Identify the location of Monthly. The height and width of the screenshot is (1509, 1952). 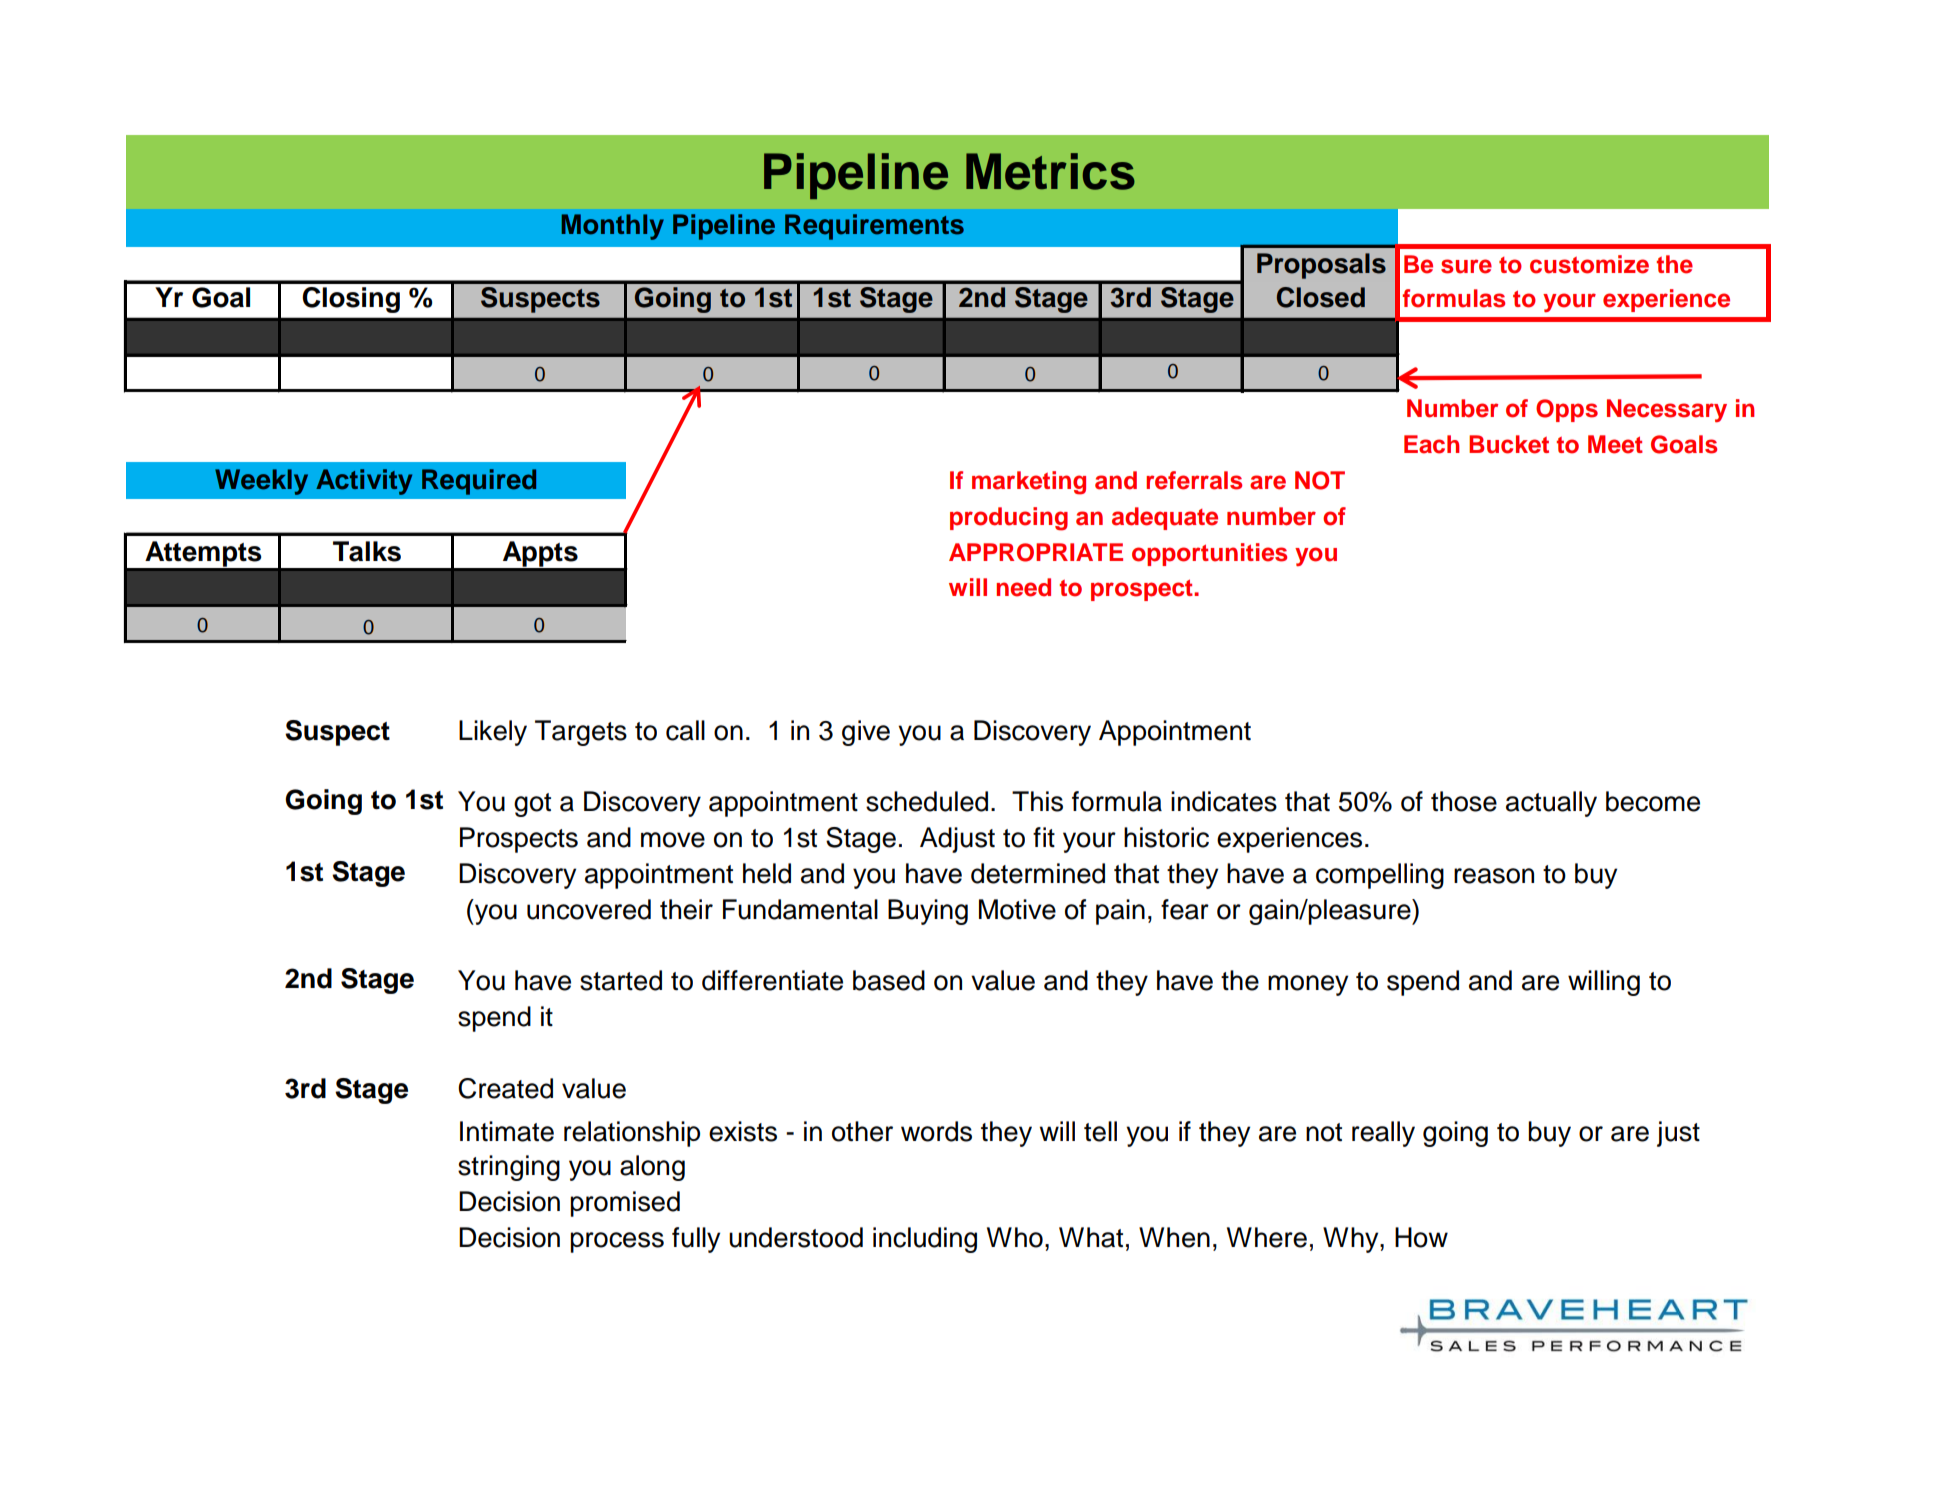
(612, 227).
